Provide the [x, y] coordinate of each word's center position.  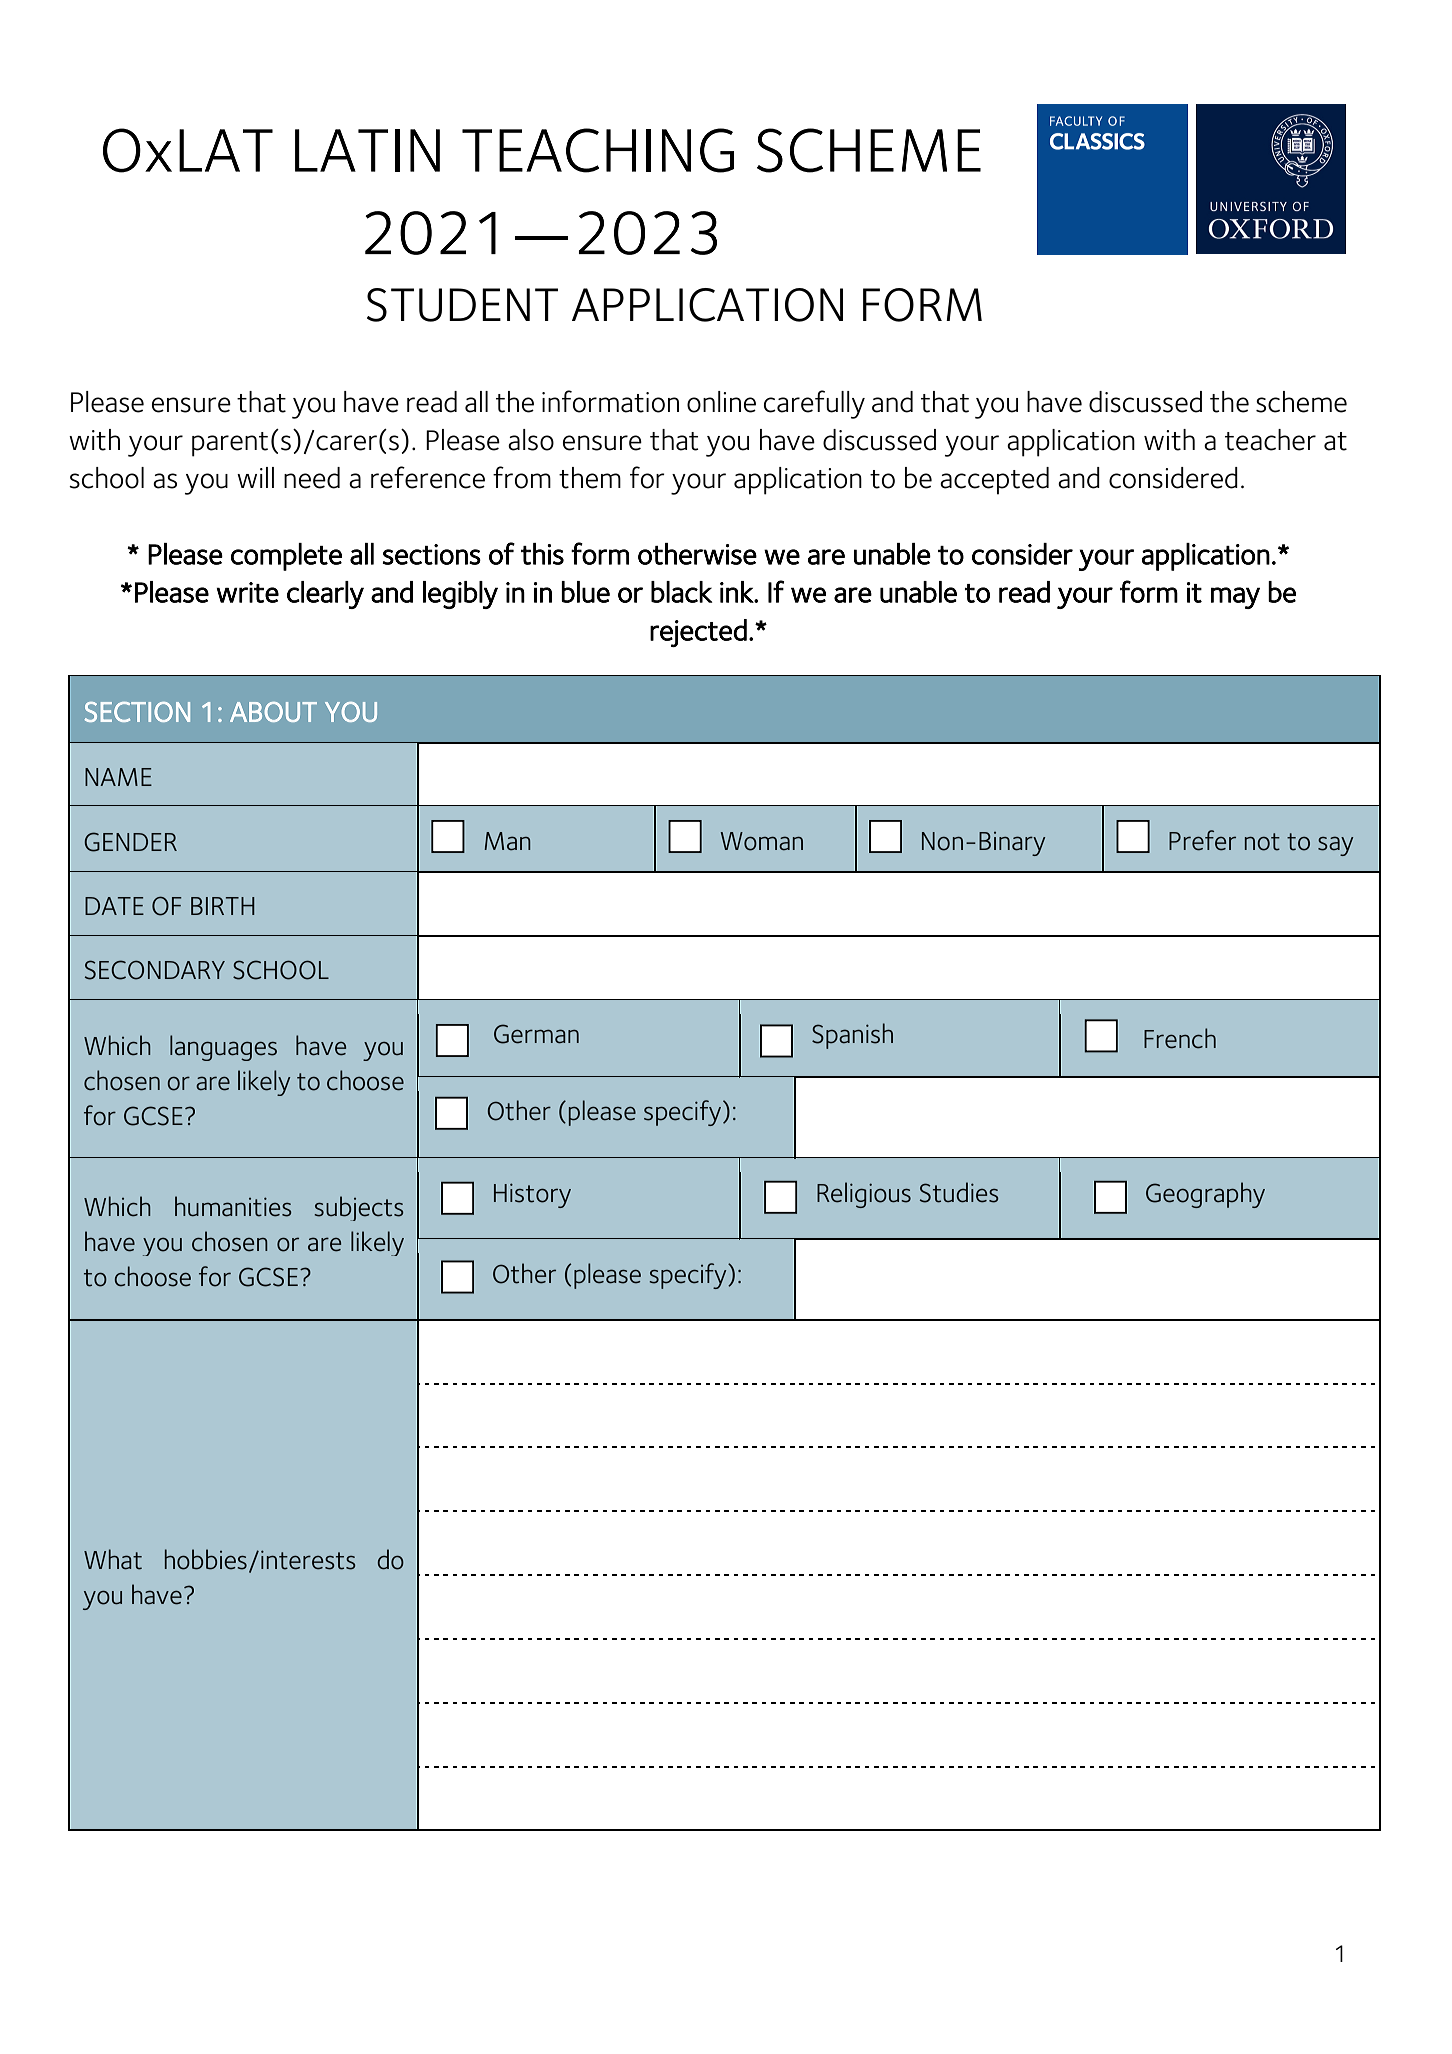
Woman [761, 841]
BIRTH [223, 906]
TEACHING [598, 150]
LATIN [367, 150]
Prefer [1202, 840]
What [113, 1559]
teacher [1270, 440]
